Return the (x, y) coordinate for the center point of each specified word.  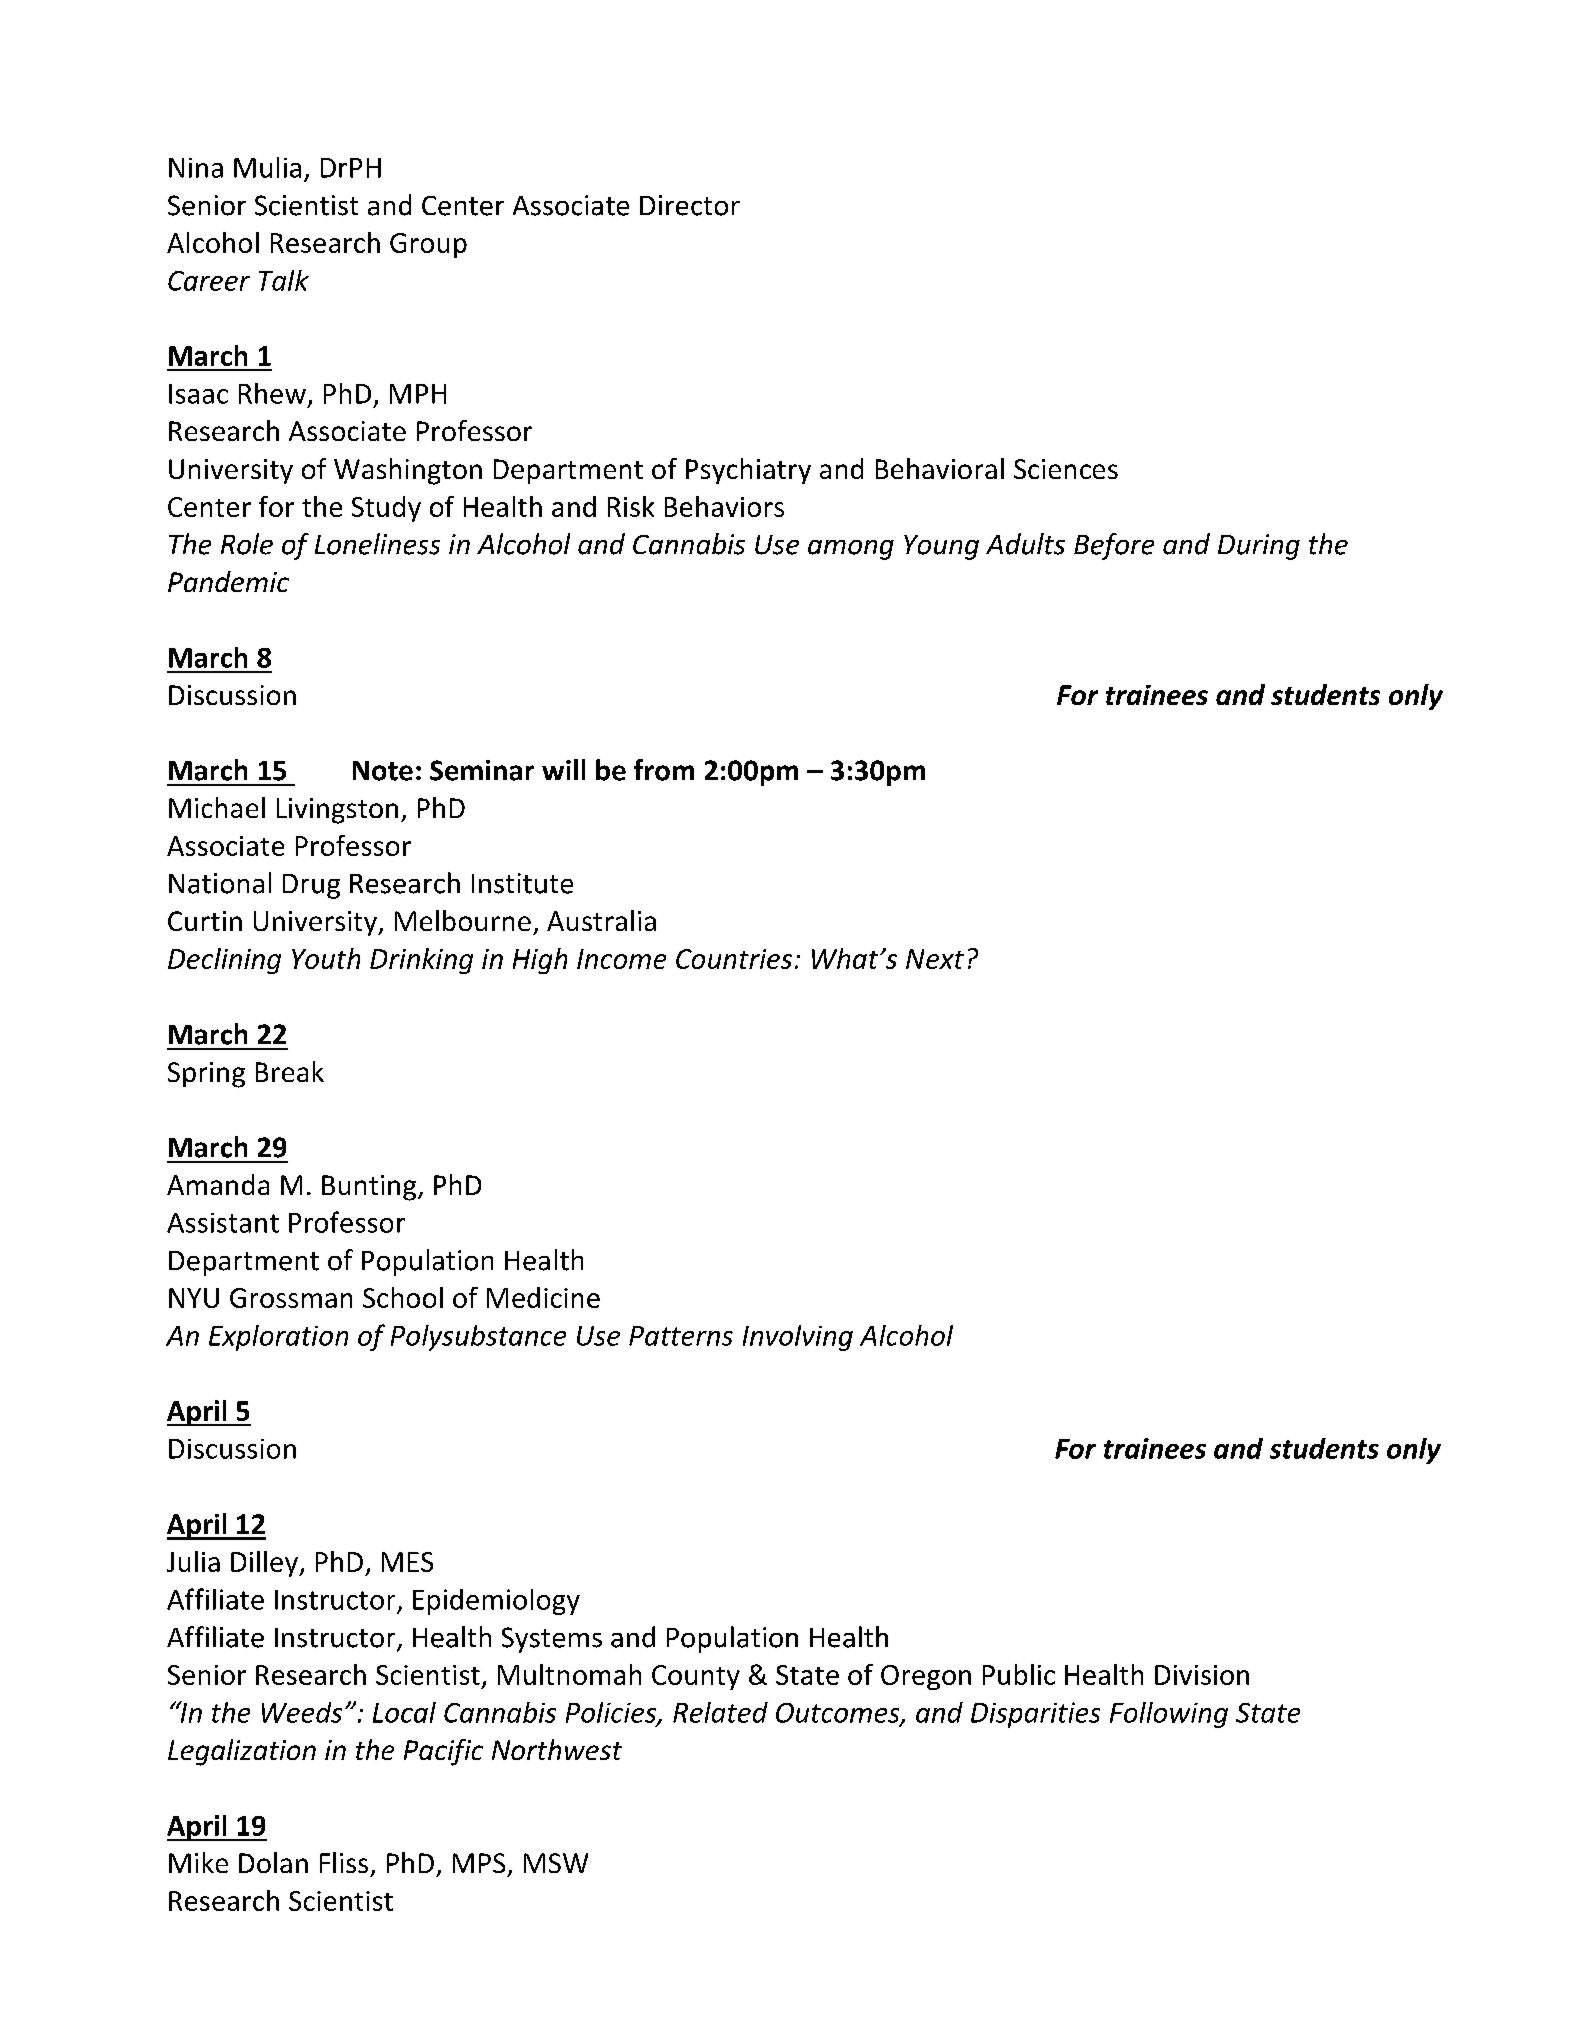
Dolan (273, 1862)
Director (690, 205)
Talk (284, 280)
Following (1169, 1715)
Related (720, 1712)
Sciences (1066, 469)
